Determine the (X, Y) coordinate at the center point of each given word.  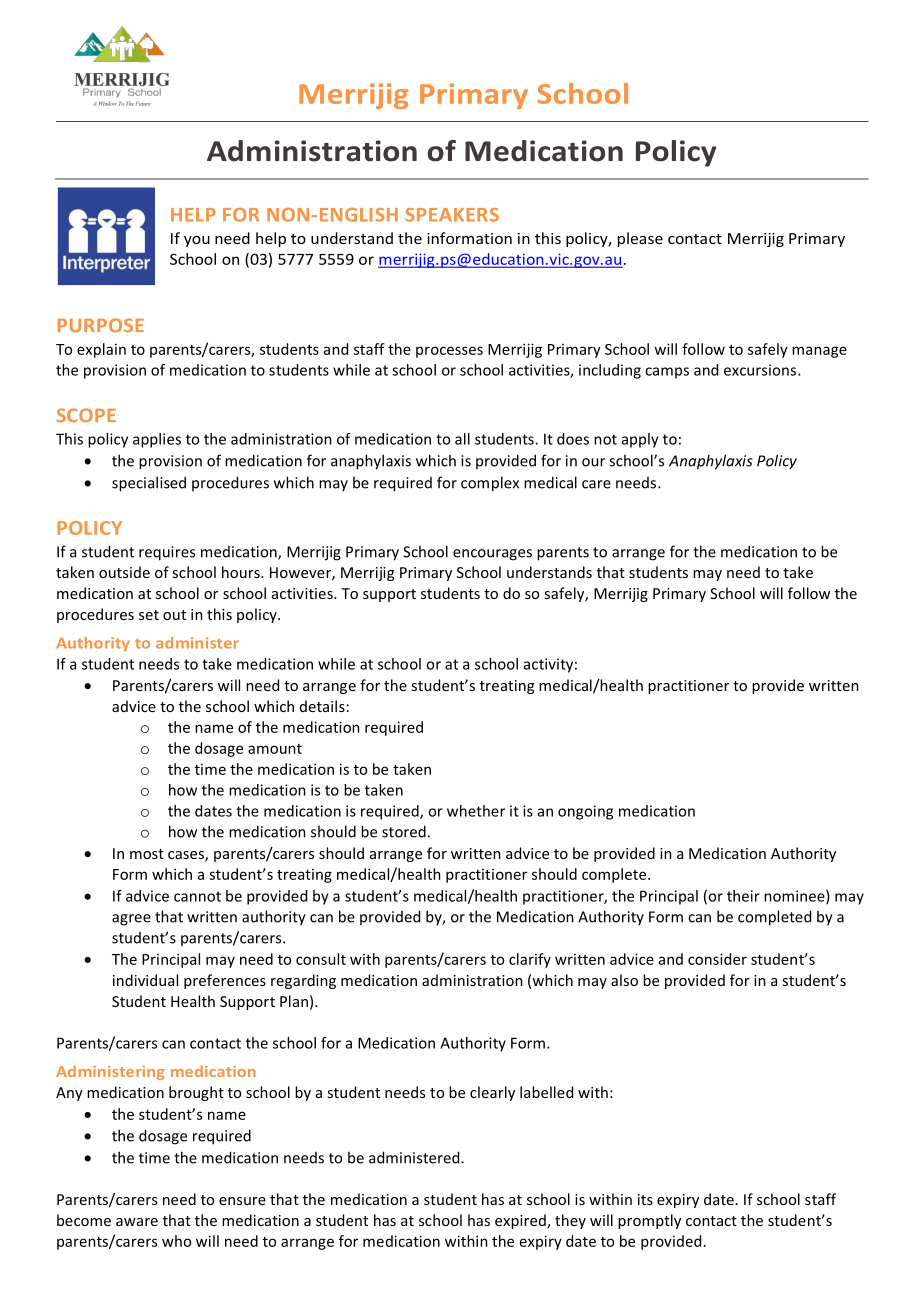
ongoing (585, 812)
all (462, 439)
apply (640, 440)
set (149, 615)
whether (476, 811)
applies (157, 440)
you (197, 241)
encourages (492, 555)
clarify (530, 960)
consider (717, 959)
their (743, 896)
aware (137, 1222)
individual (145, 980)
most (147, 854)
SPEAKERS (452, 215)
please (640, 239)
